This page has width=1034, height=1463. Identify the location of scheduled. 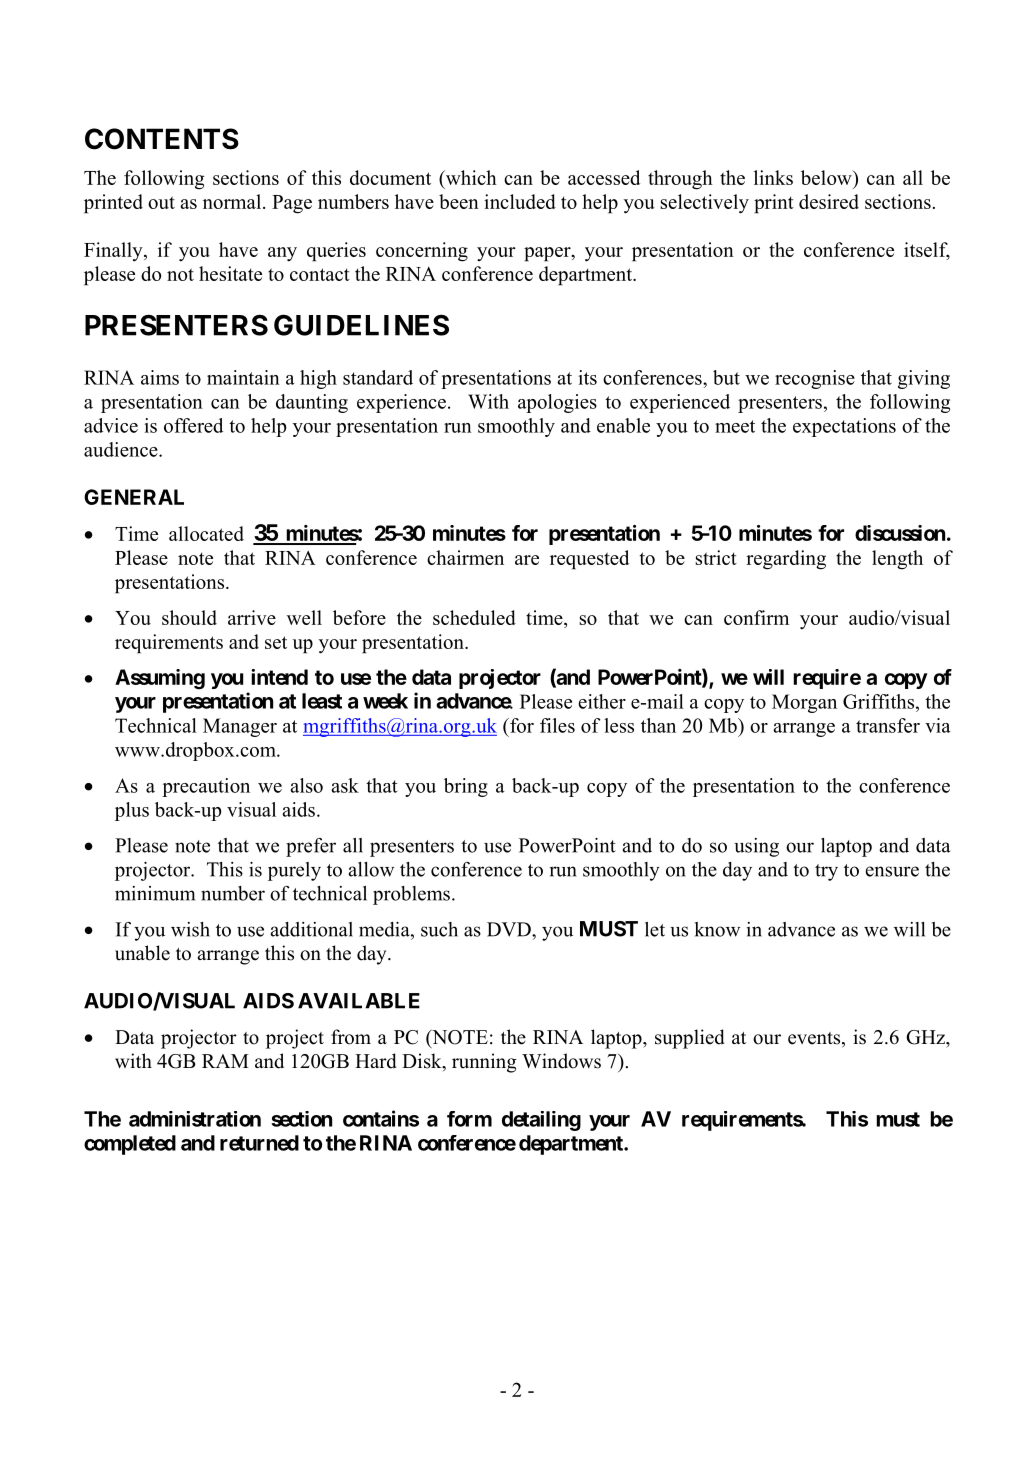
(474, 617).
